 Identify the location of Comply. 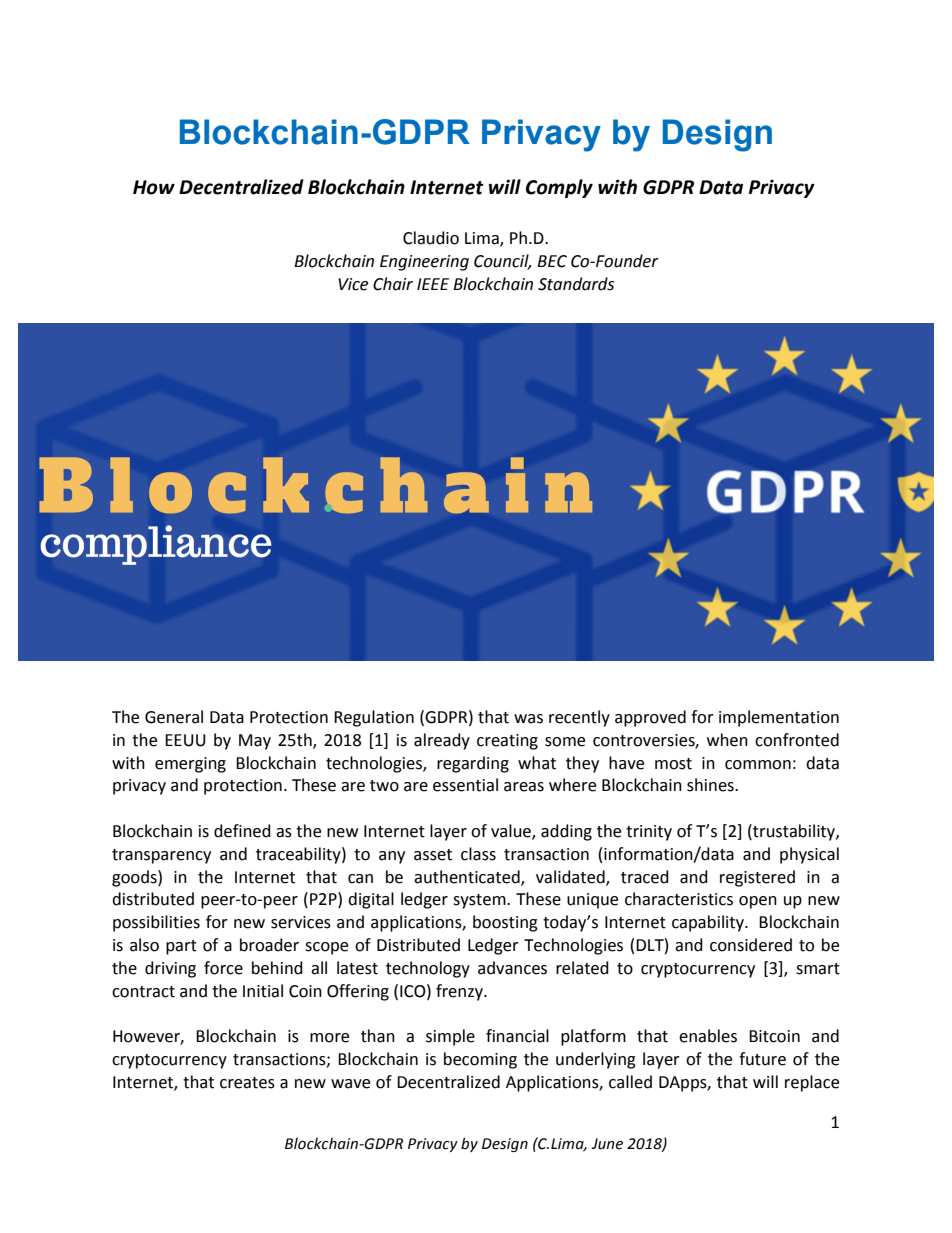
(559, 188).
